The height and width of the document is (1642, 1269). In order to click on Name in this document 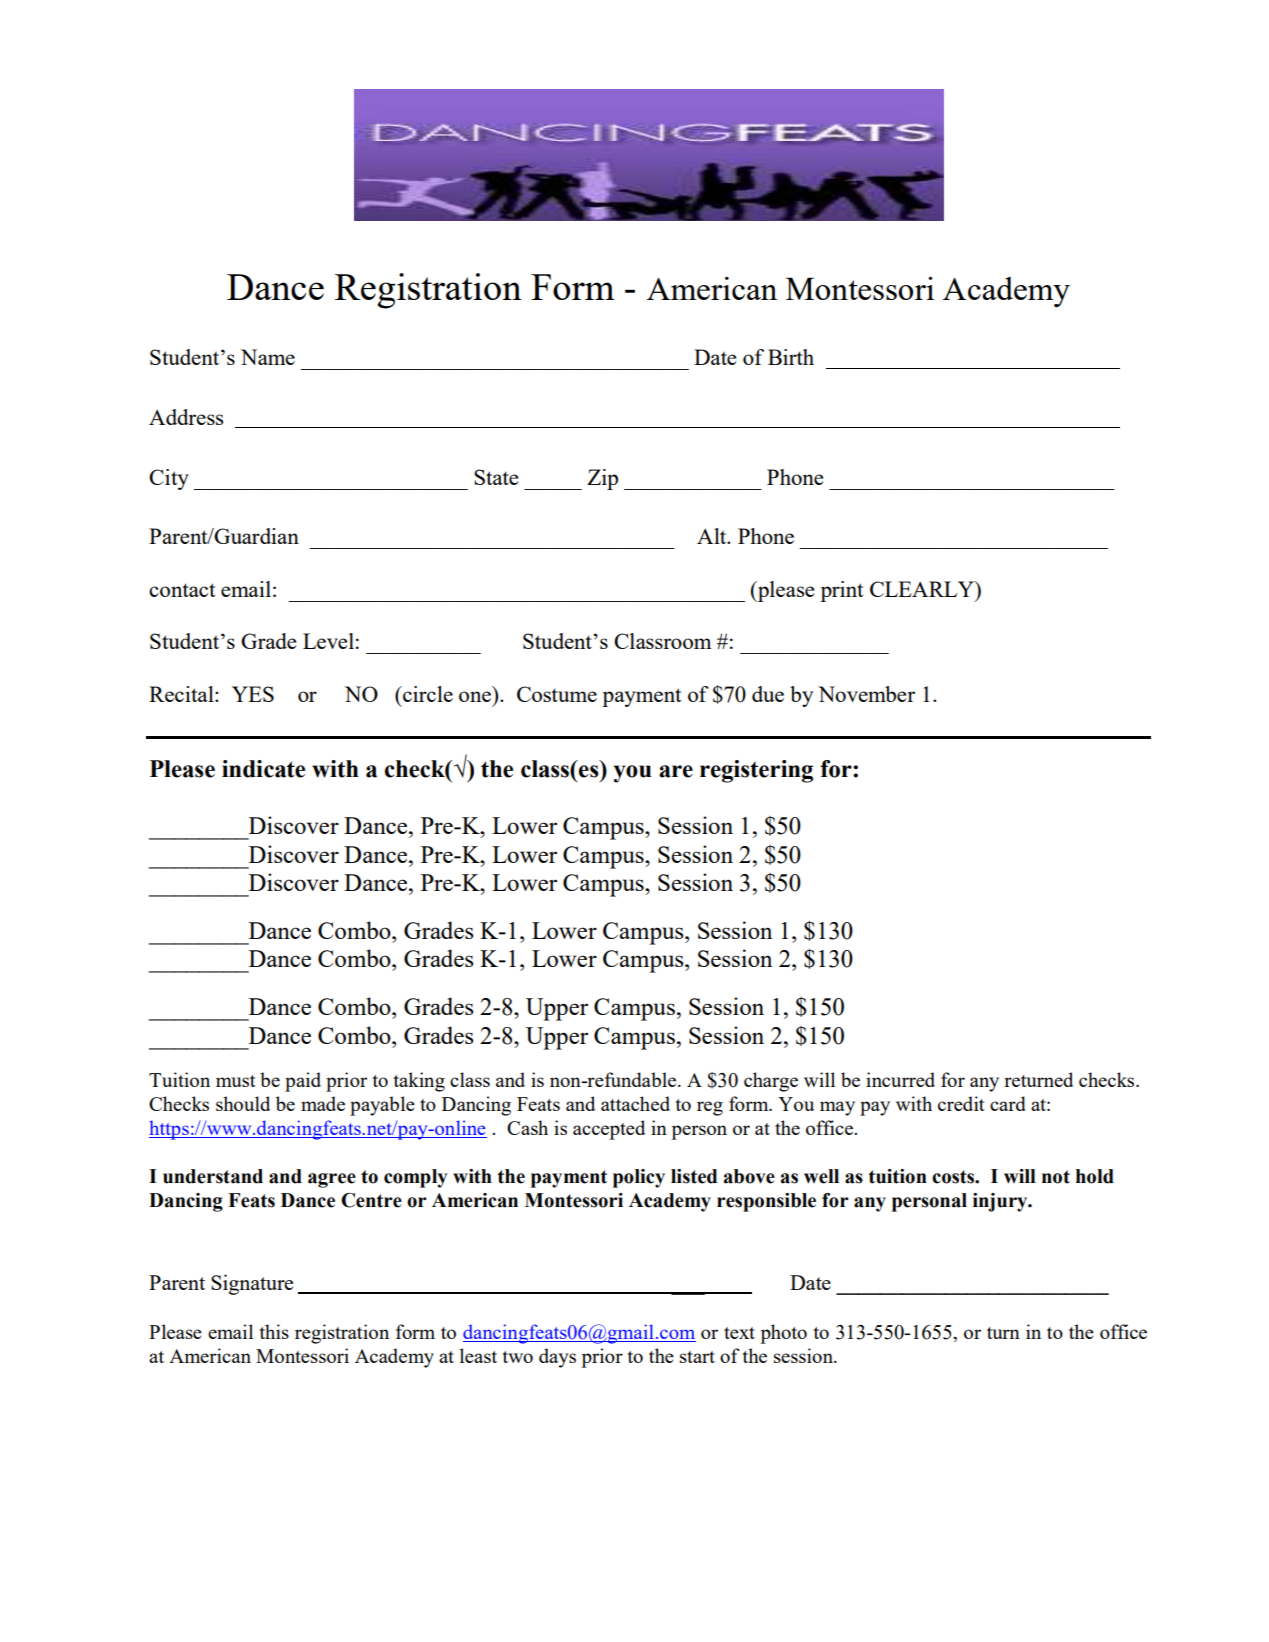, I will do `click(268, 357)`.
